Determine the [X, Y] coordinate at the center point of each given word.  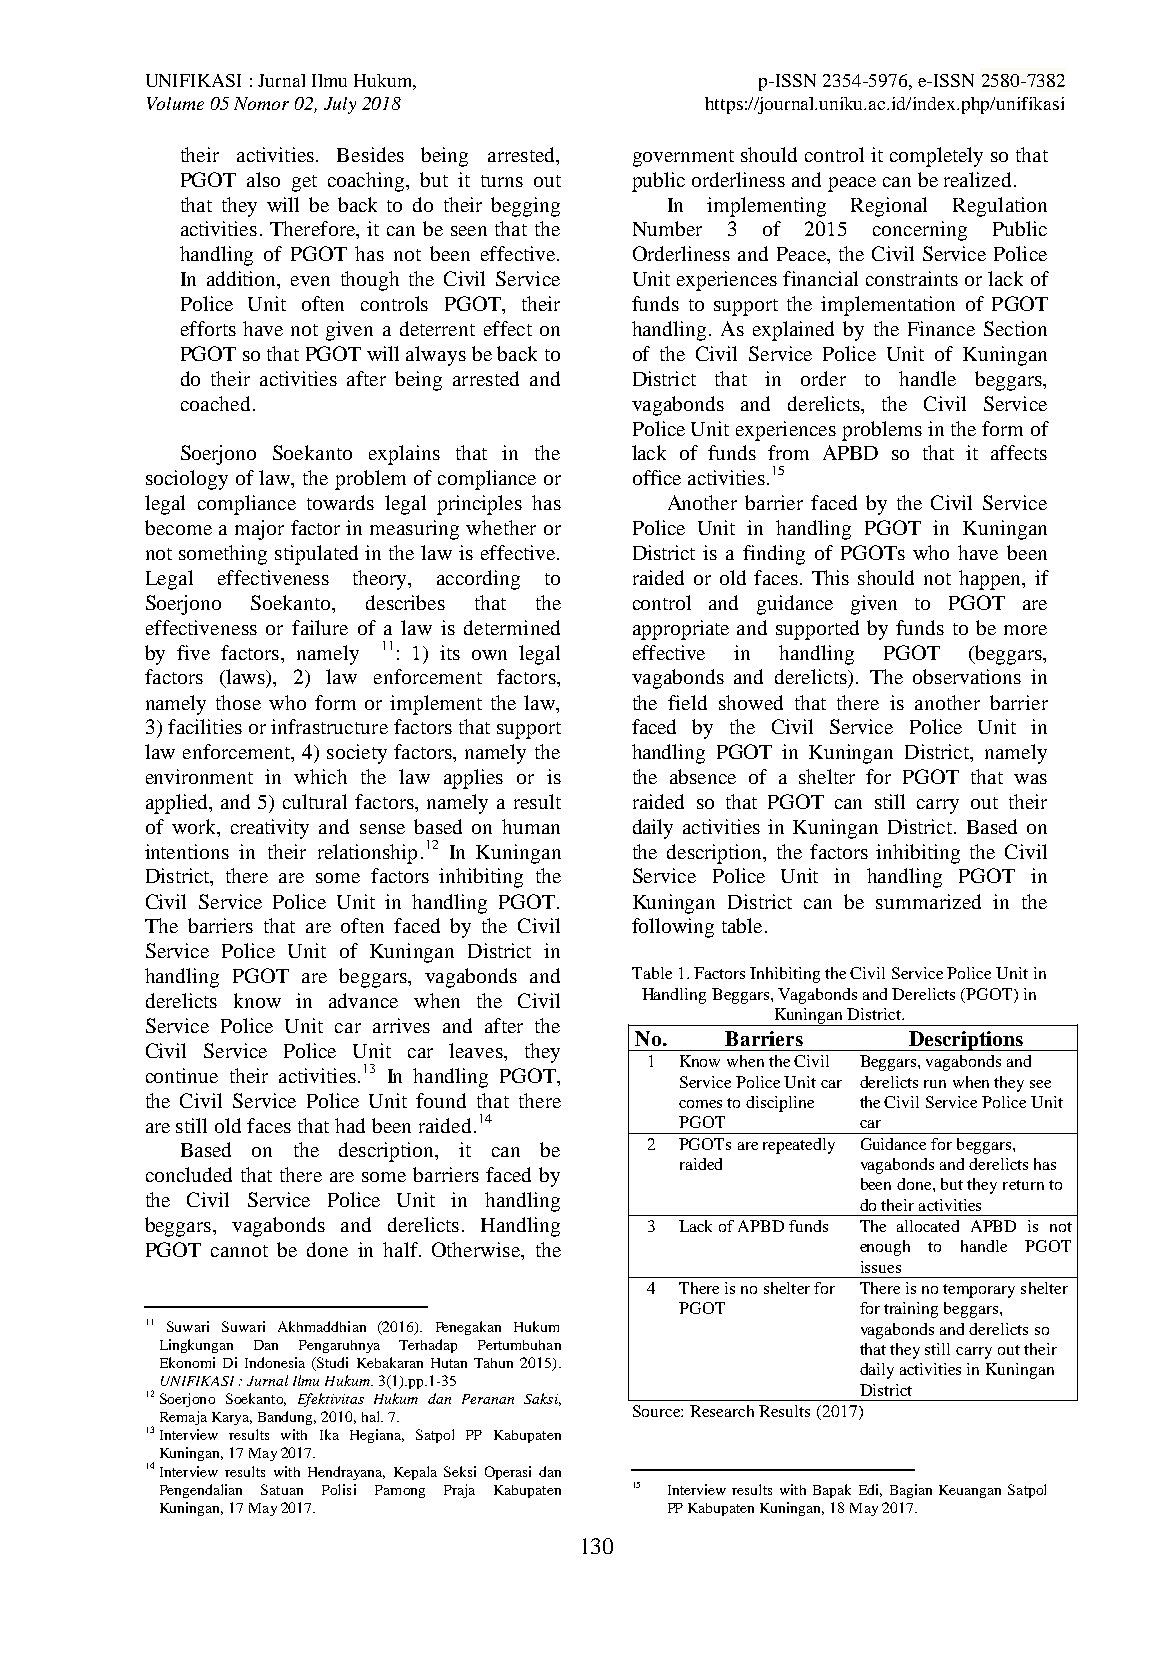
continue [182, 1075]
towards [340, 502]
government [683, 158]
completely [936, 157]
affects [1019, 452]
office [657, 477]
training [911, 1310]
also [263, 179]
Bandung [287, 1418]
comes [700, 1104]
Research [722, 1411]
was [1030, 779]
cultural [315, 801]
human [531, 826]
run [935, 1084]
